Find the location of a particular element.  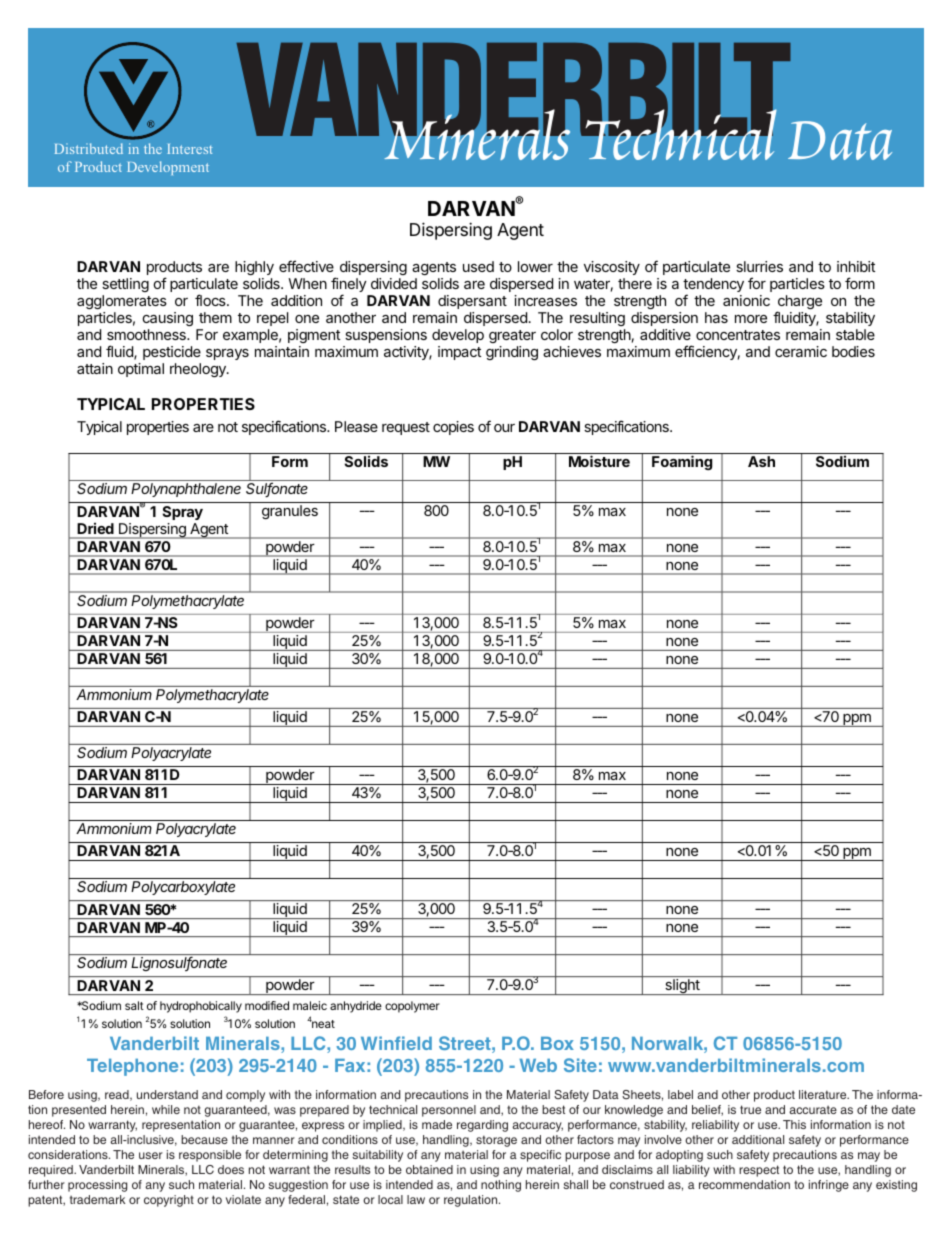

copolymer is located at coordinates (412, 1007).
